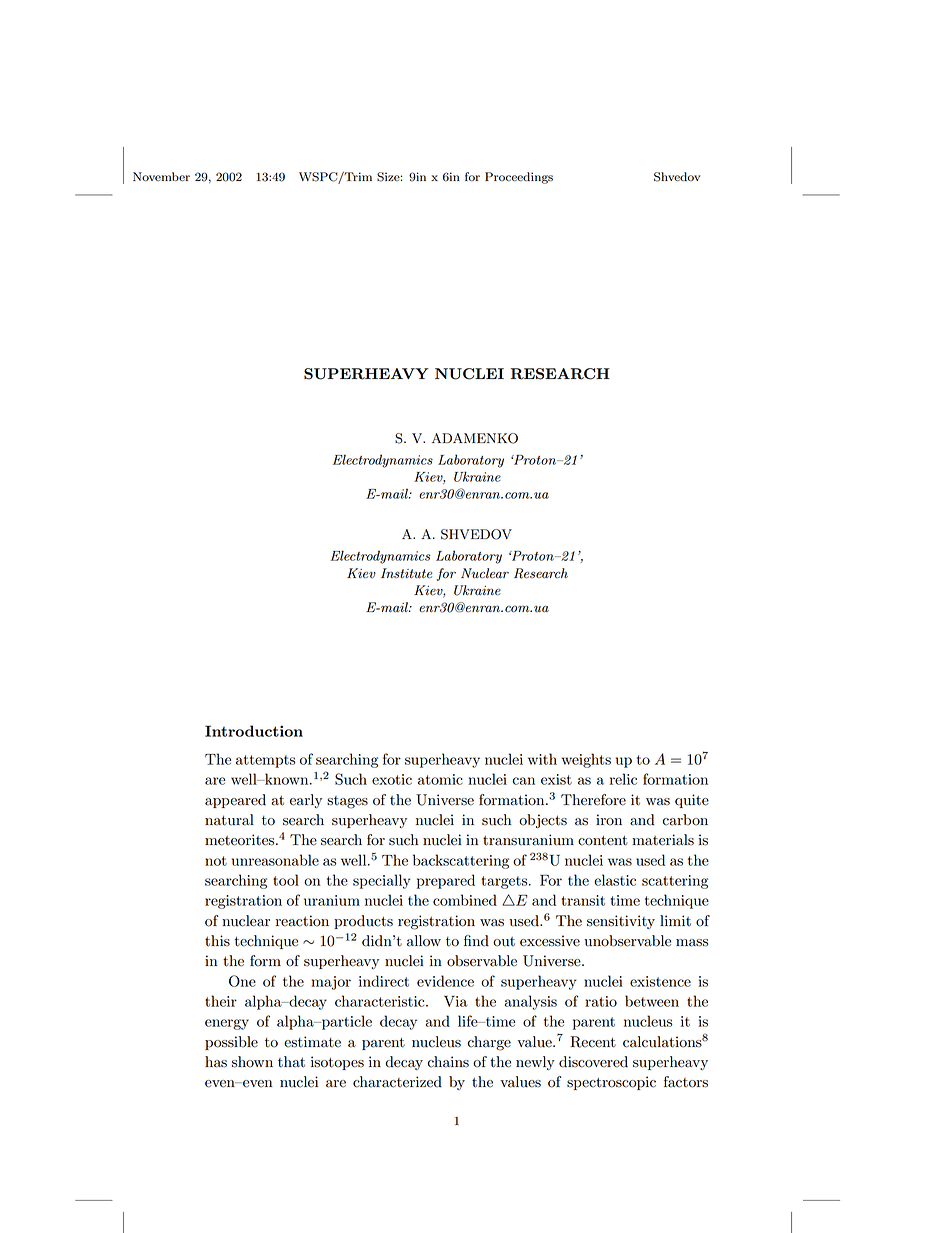 The width and height of the screenshot is (952, 1233). What do you see at coordinates (254, 731) in the screenshot?
I see `Introduction` at bounding box center [254, 731].
